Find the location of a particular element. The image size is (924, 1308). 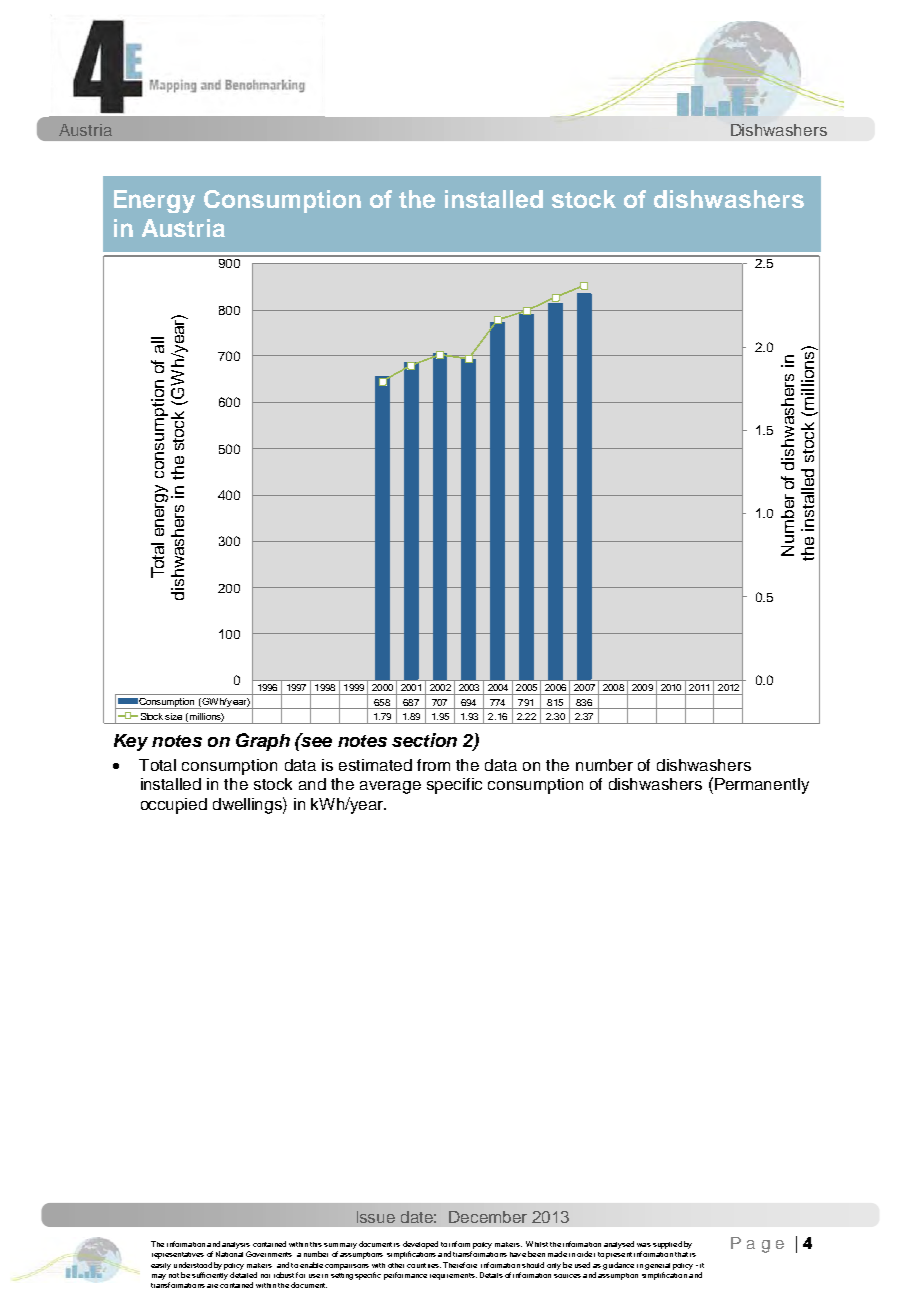

Permanently is located at coordinates (762, 786).
